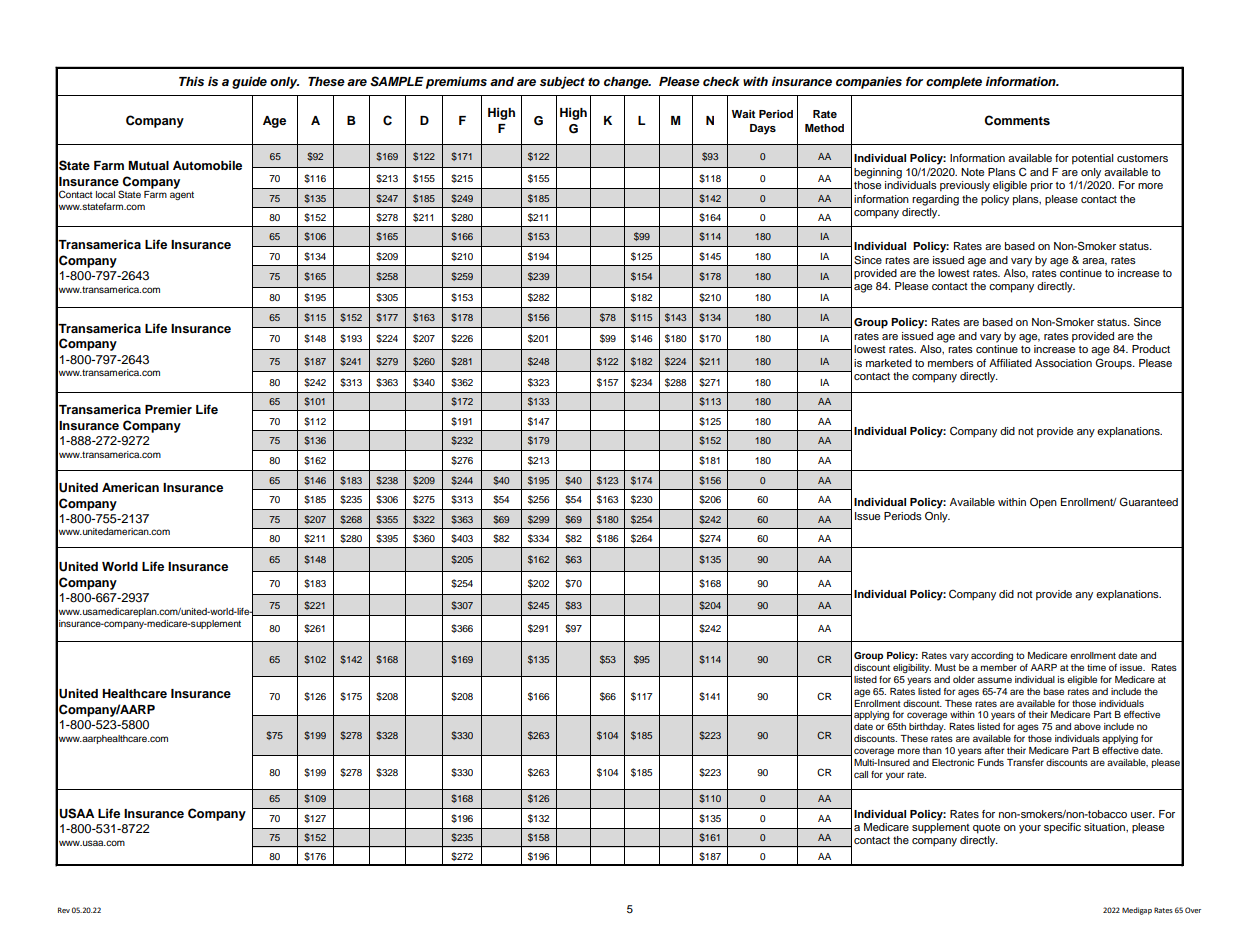 The width and height of the screenshot is (1233, 952). I want to click on Affiliated, so click(1010, 363).
